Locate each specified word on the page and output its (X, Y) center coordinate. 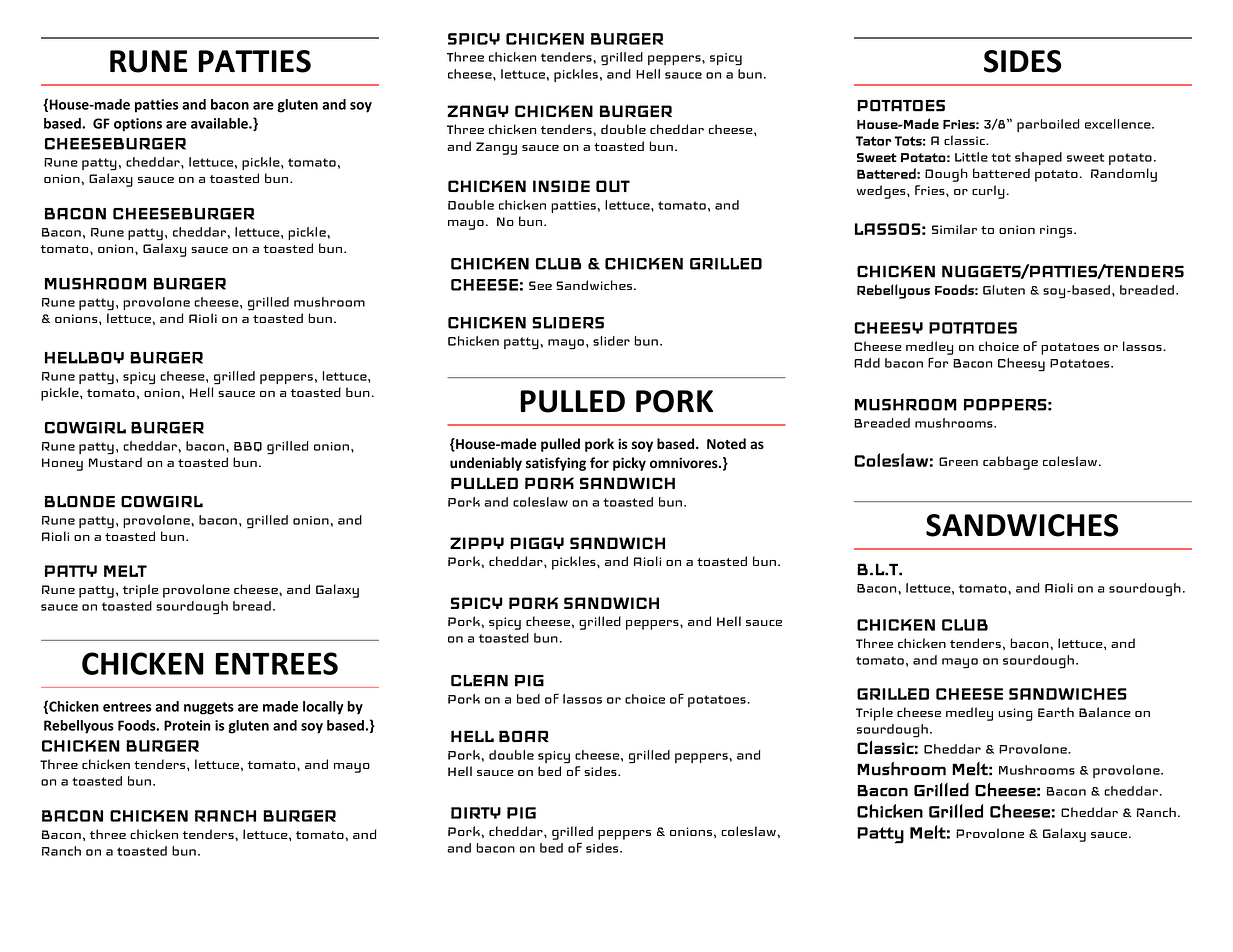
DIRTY (476, 813)
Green (958, 461)
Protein (187, 725)
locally (323, 708)
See (540, 285)
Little (971, 157)
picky (629, 464)
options (138, 125)
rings (1057, 231)
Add (867, 363)
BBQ (248, 447)
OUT (613, 186)
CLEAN (479, 681)
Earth (1056, 712)
